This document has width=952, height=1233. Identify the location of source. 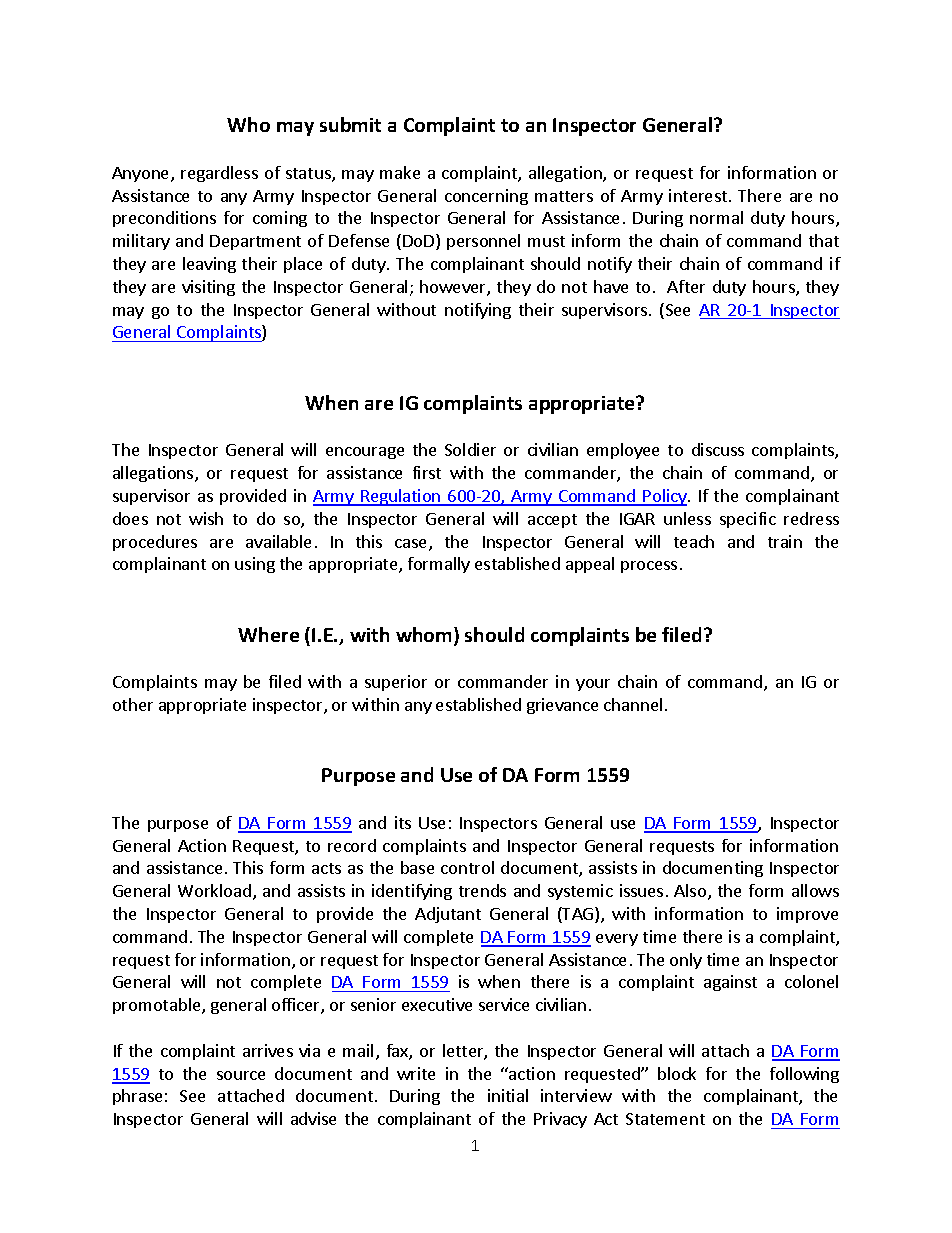
(241, 1075).
